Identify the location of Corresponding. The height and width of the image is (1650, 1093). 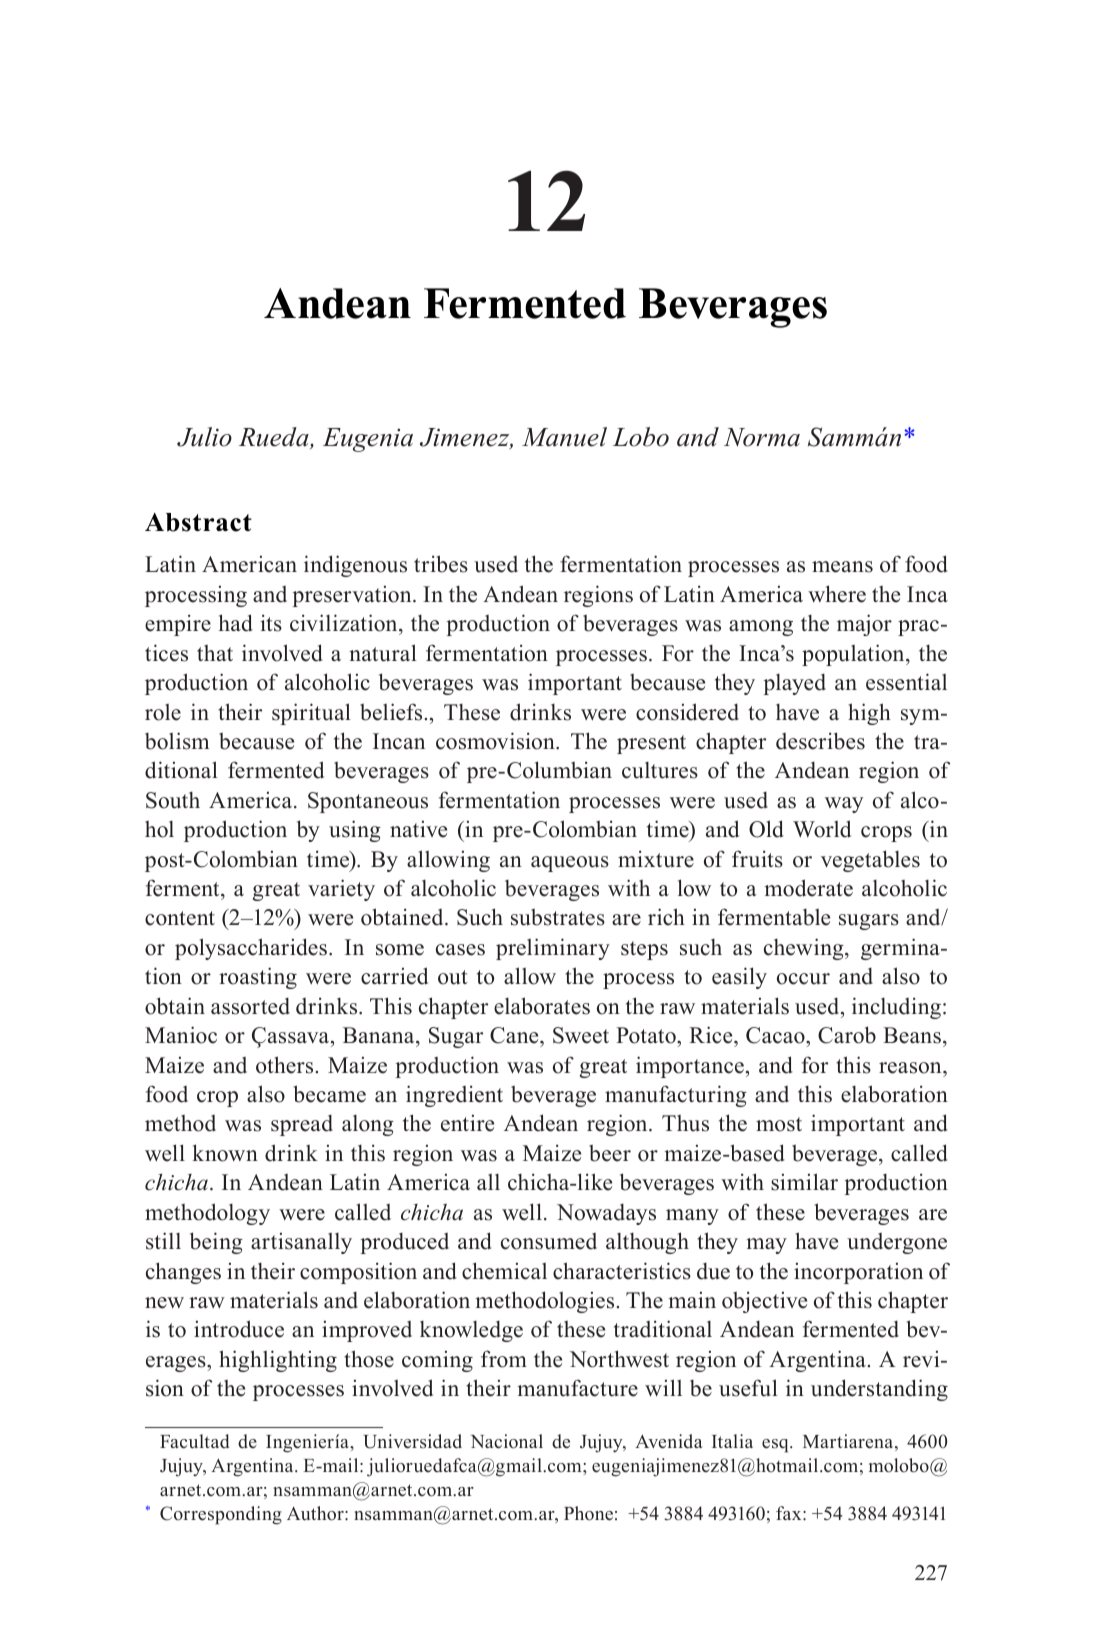
(221, 1515).
